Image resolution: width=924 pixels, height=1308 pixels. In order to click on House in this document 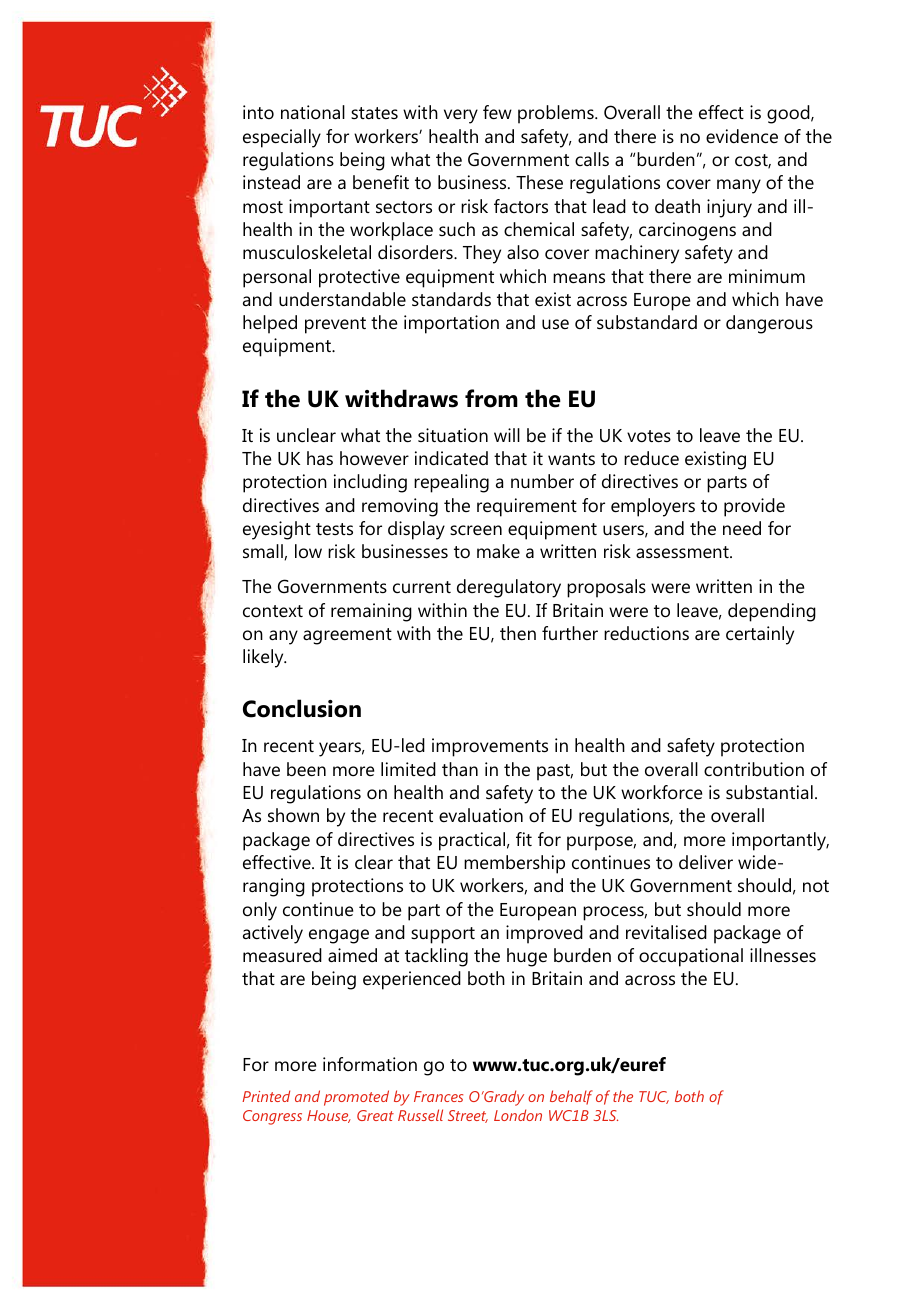, I will do `click(329, 1116)`.
